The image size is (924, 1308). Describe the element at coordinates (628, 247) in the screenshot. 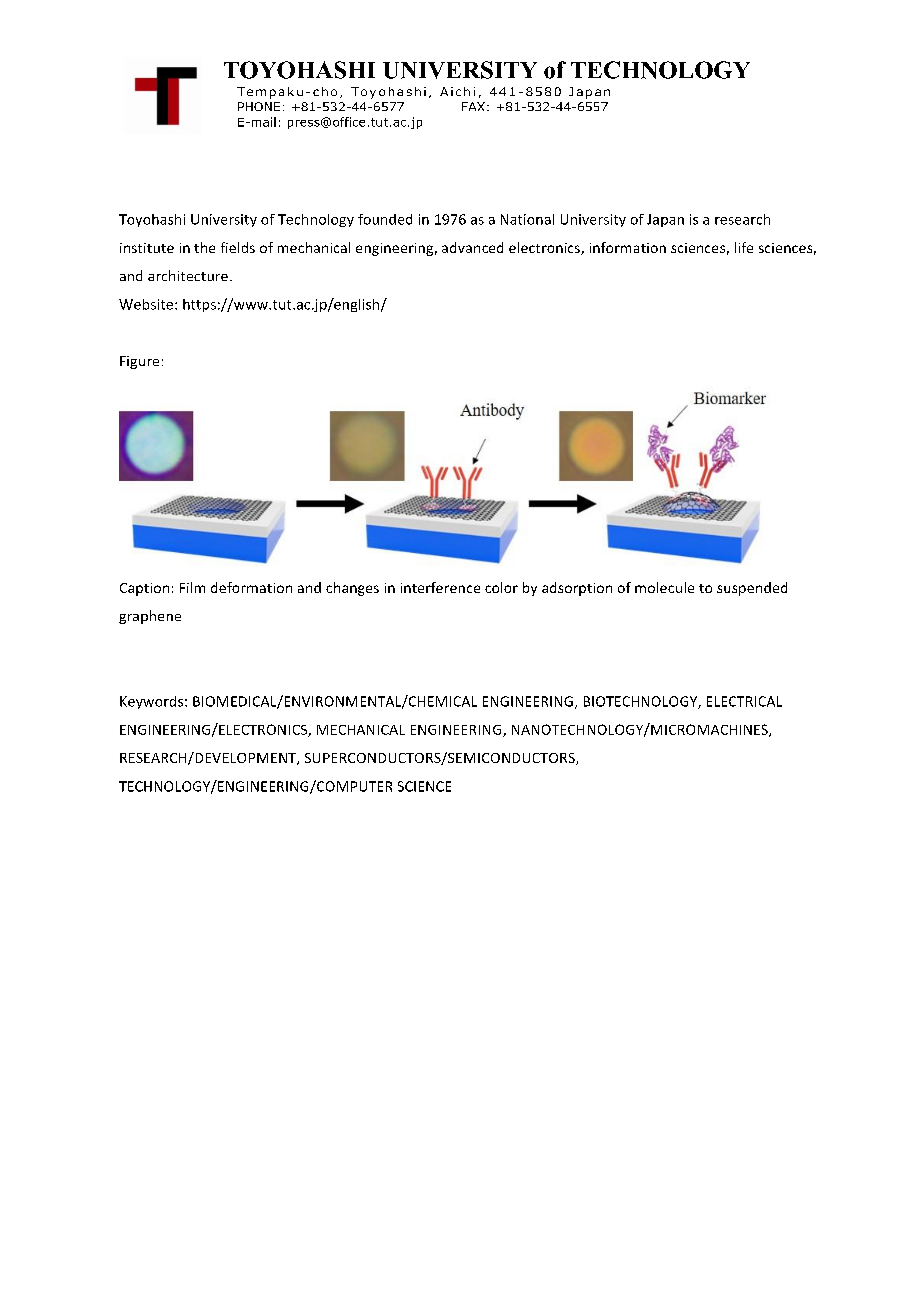

I see `information` at that location.
